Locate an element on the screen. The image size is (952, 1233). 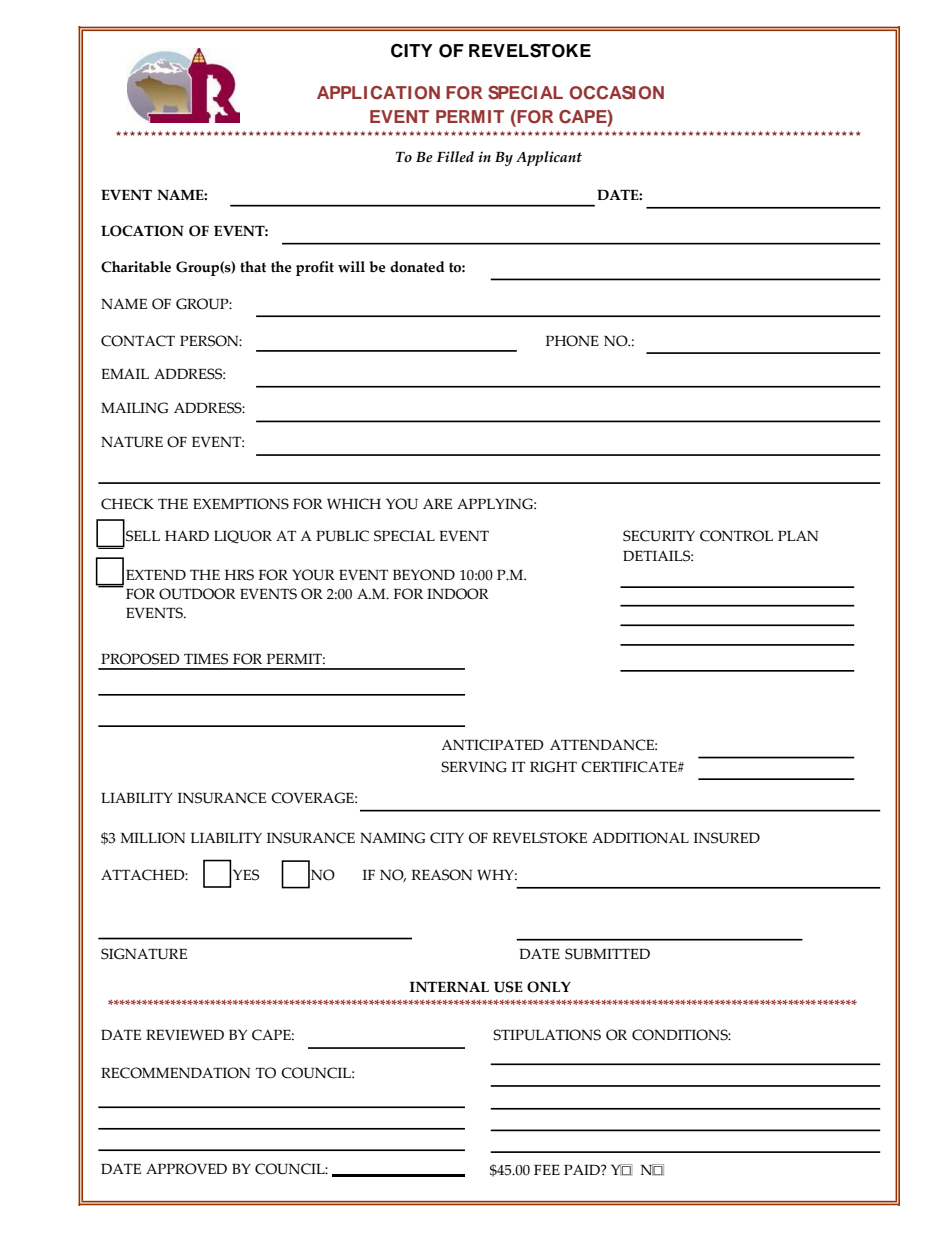
MILLION is located at coordinates (152, 838).
